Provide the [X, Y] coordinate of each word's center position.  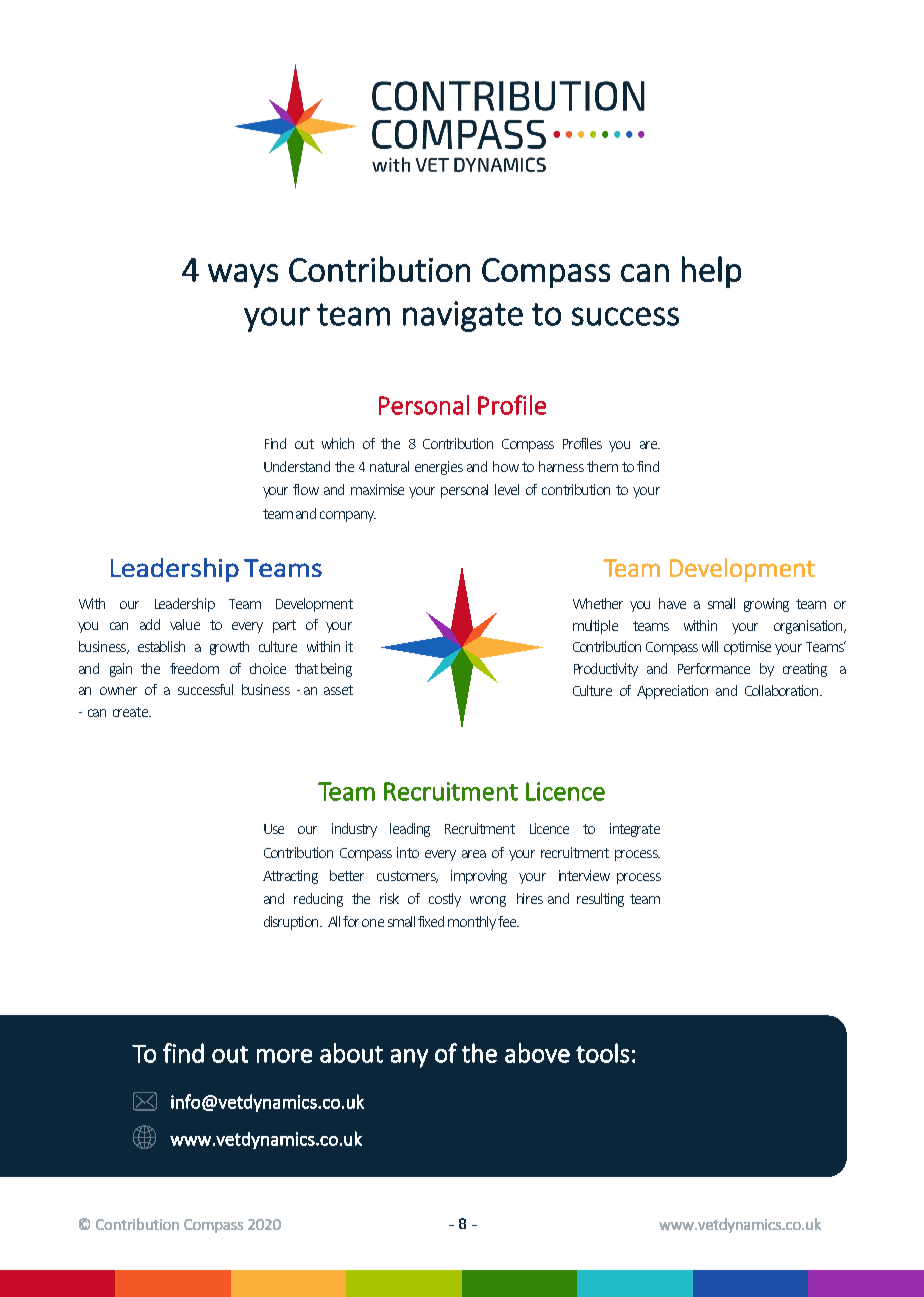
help [711, 272]
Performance [714, 668]
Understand [297, 466]
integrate [635, 830]
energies [439, 468]
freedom [194, 668]
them [602, 466]
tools [602, 1053]
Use [274, 829]
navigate [463, 316]
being [336, 670]
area [474, 854]
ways [243, 276]
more [284, 1056]
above [537, 1053]
